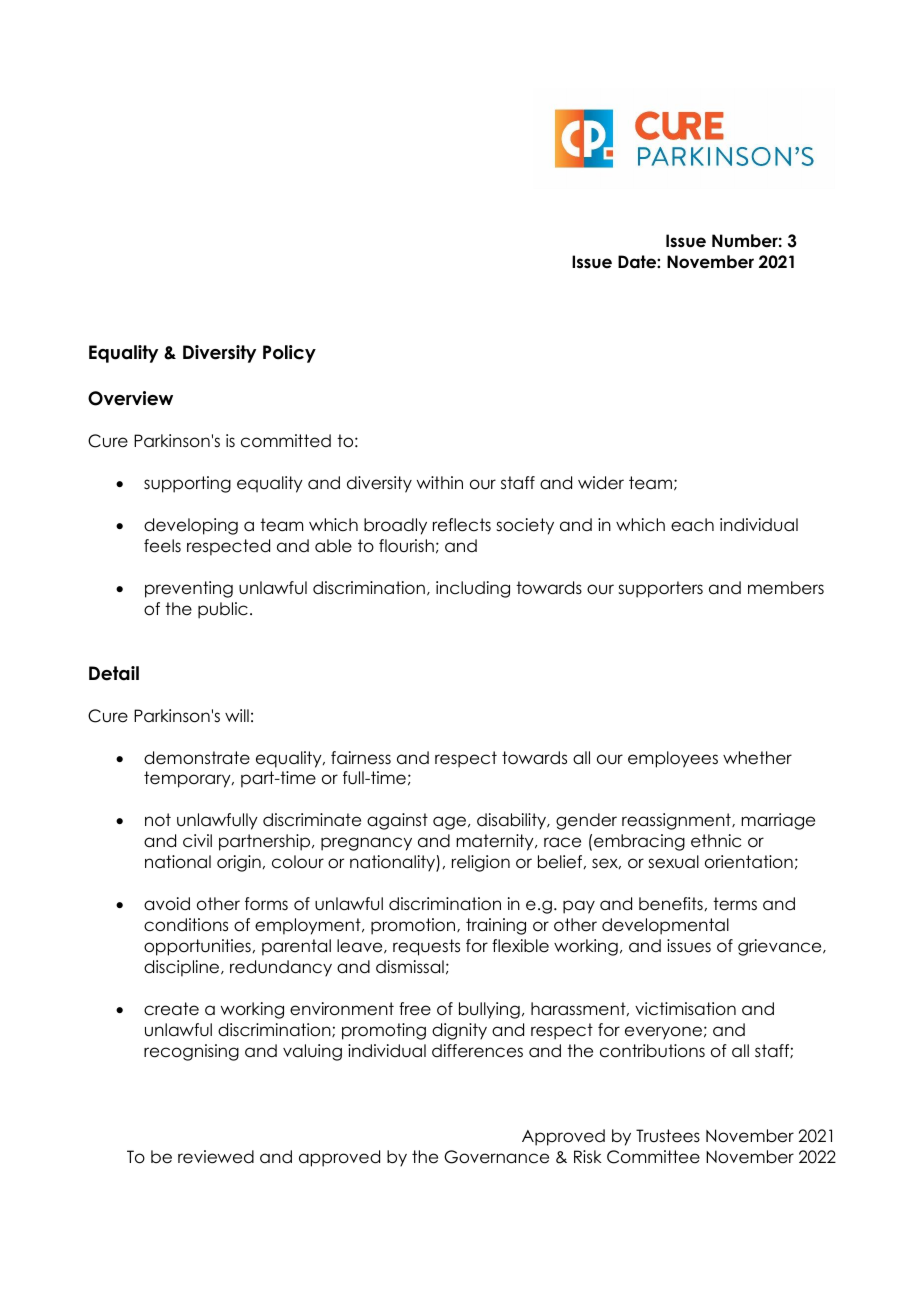 Image resolution: width=924 pixels, height=1308 pixels. Describe the element at coordinates (473, 589) in the screenshot. I see `including` at that location.
